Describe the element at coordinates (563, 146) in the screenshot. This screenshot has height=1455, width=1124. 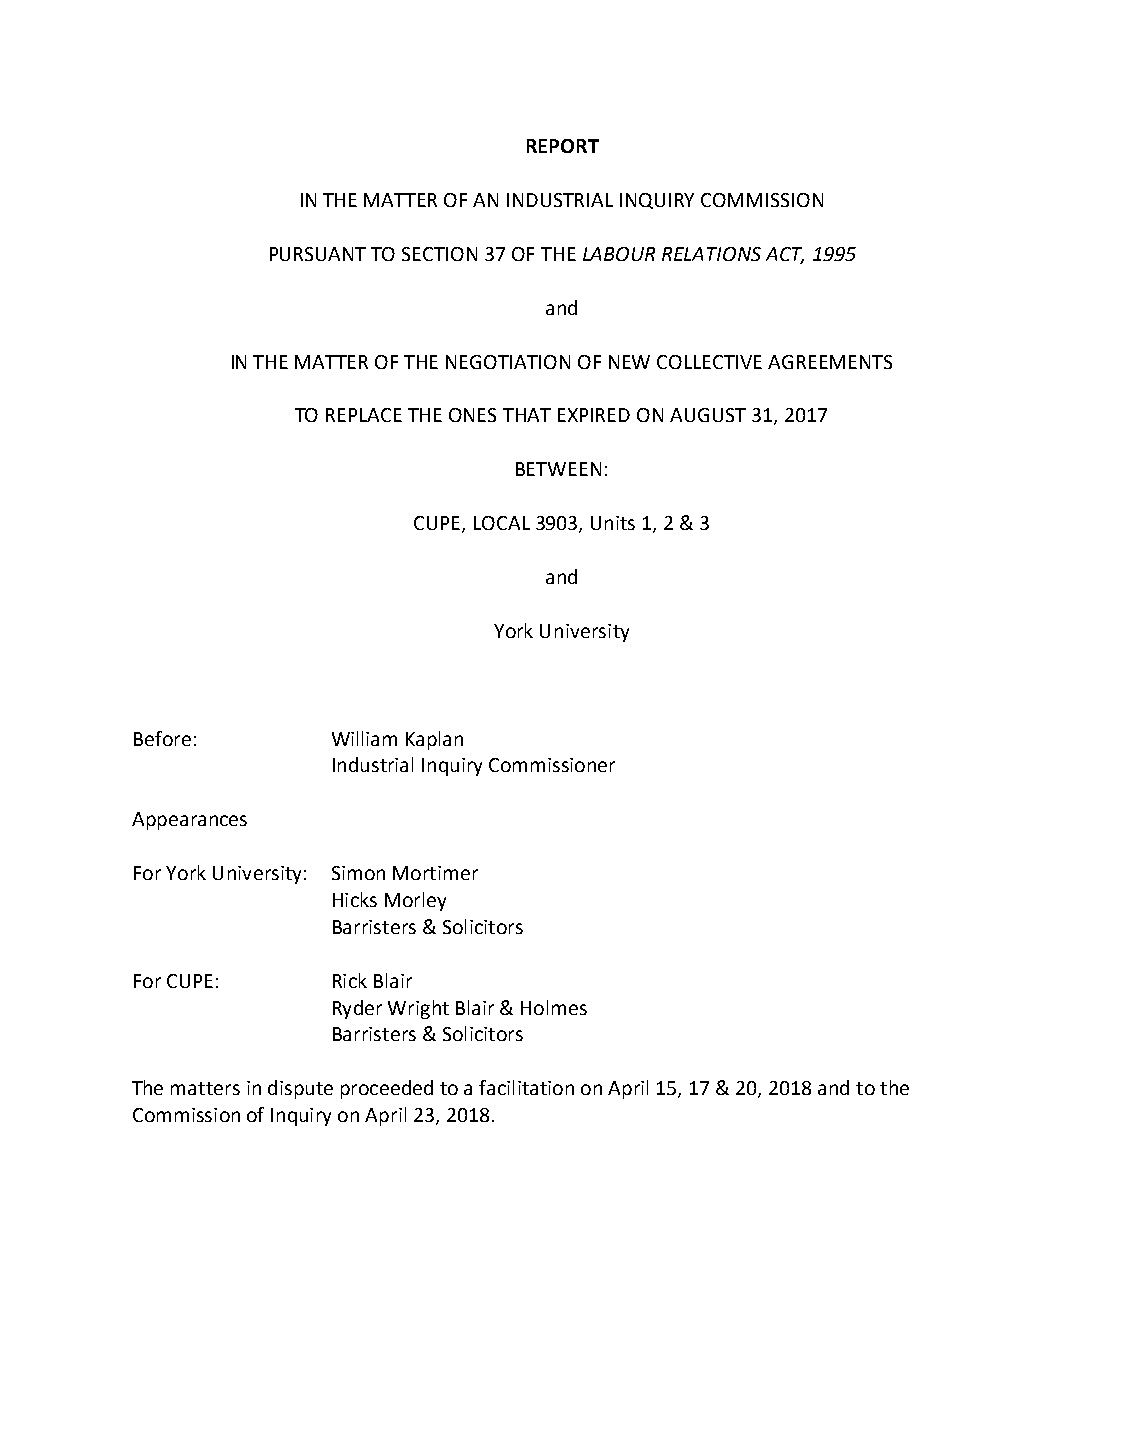
I see `REPORT` at that location.
